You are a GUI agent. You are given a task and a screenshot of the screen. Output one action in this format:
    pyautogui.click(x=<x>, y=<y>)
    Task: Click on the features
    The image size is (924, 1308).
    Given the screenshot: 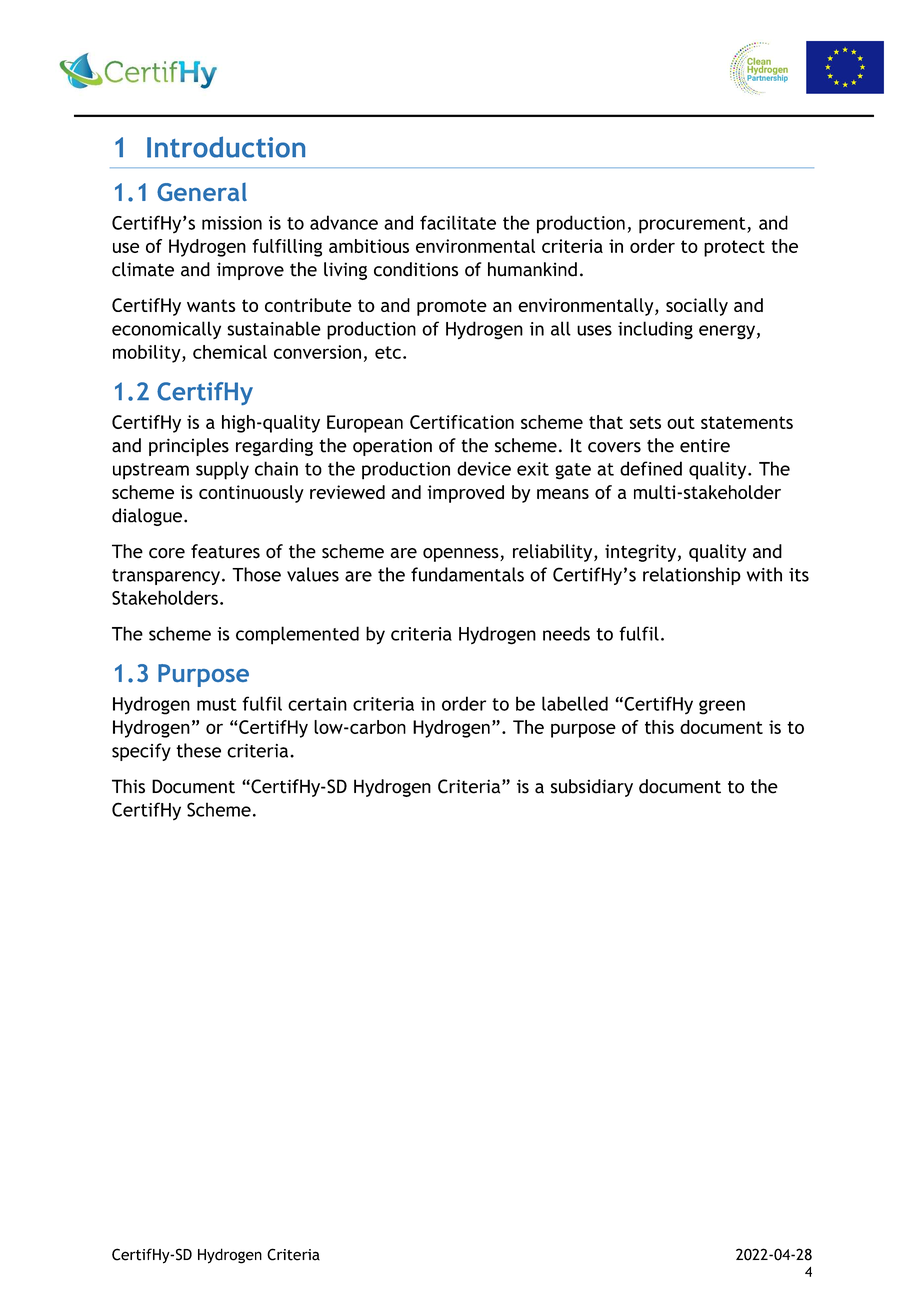 What is the action you would take?
    pyautogui.click(x=225, y=551)
